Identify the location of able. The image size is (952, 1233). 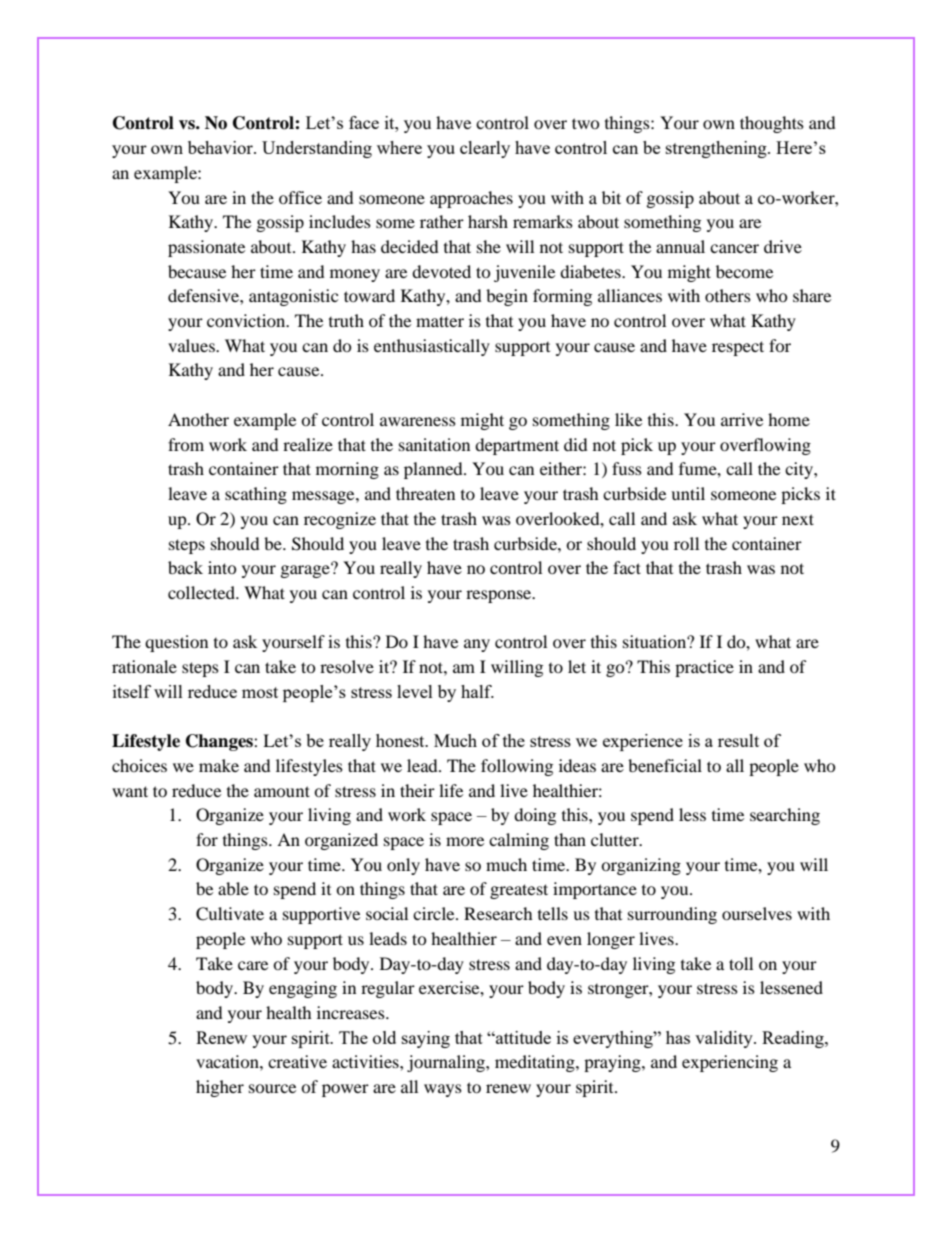
(233, 888).
